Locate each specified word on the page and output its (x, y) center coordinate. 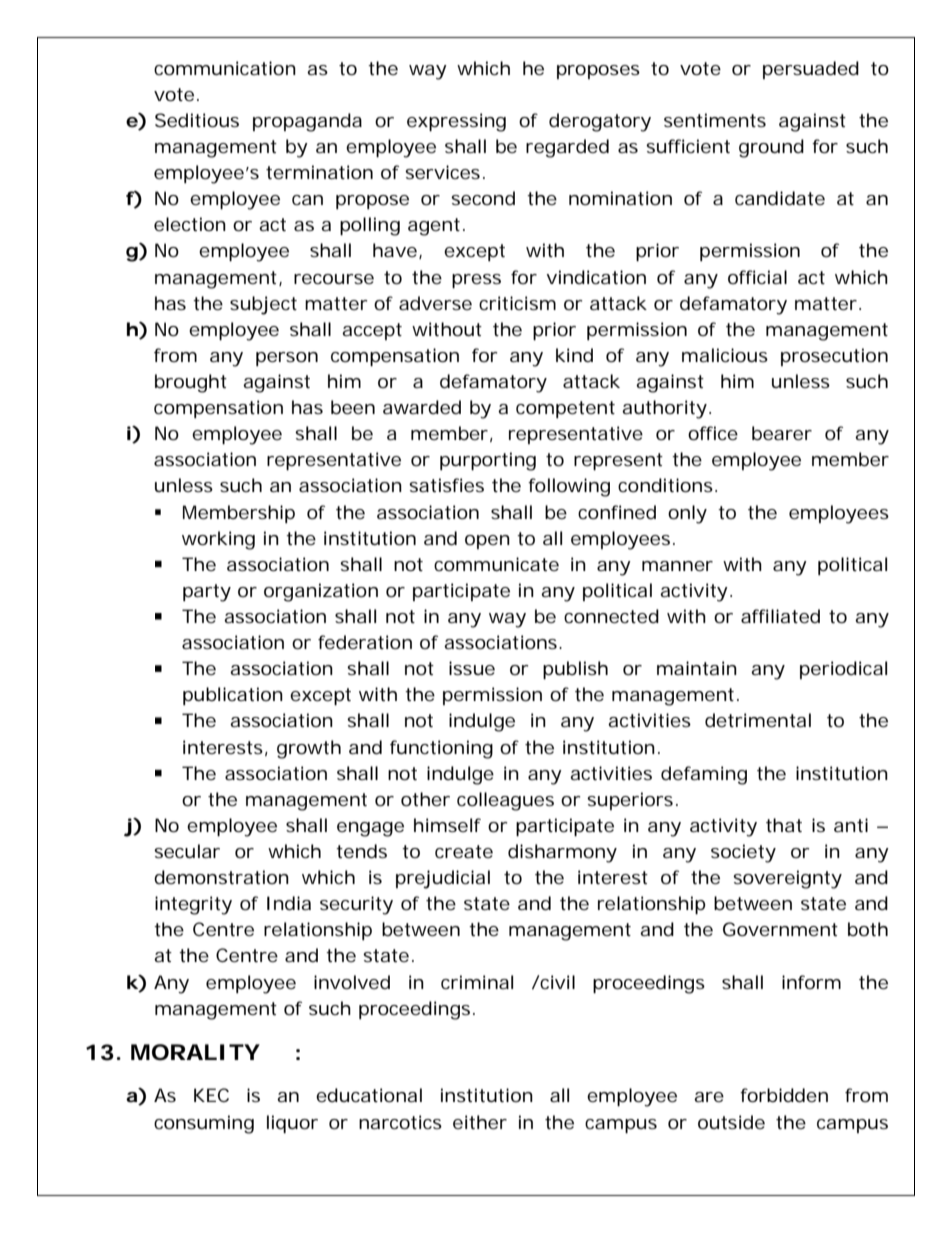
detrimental (758, 720)
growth (309, 749)
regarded (567, 148)
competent (565, 409)
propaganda (307, 122)
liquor (292, 1124)
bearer (782, 433)
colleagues (505, 801)
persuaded (811, 70)
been (353, 407)
